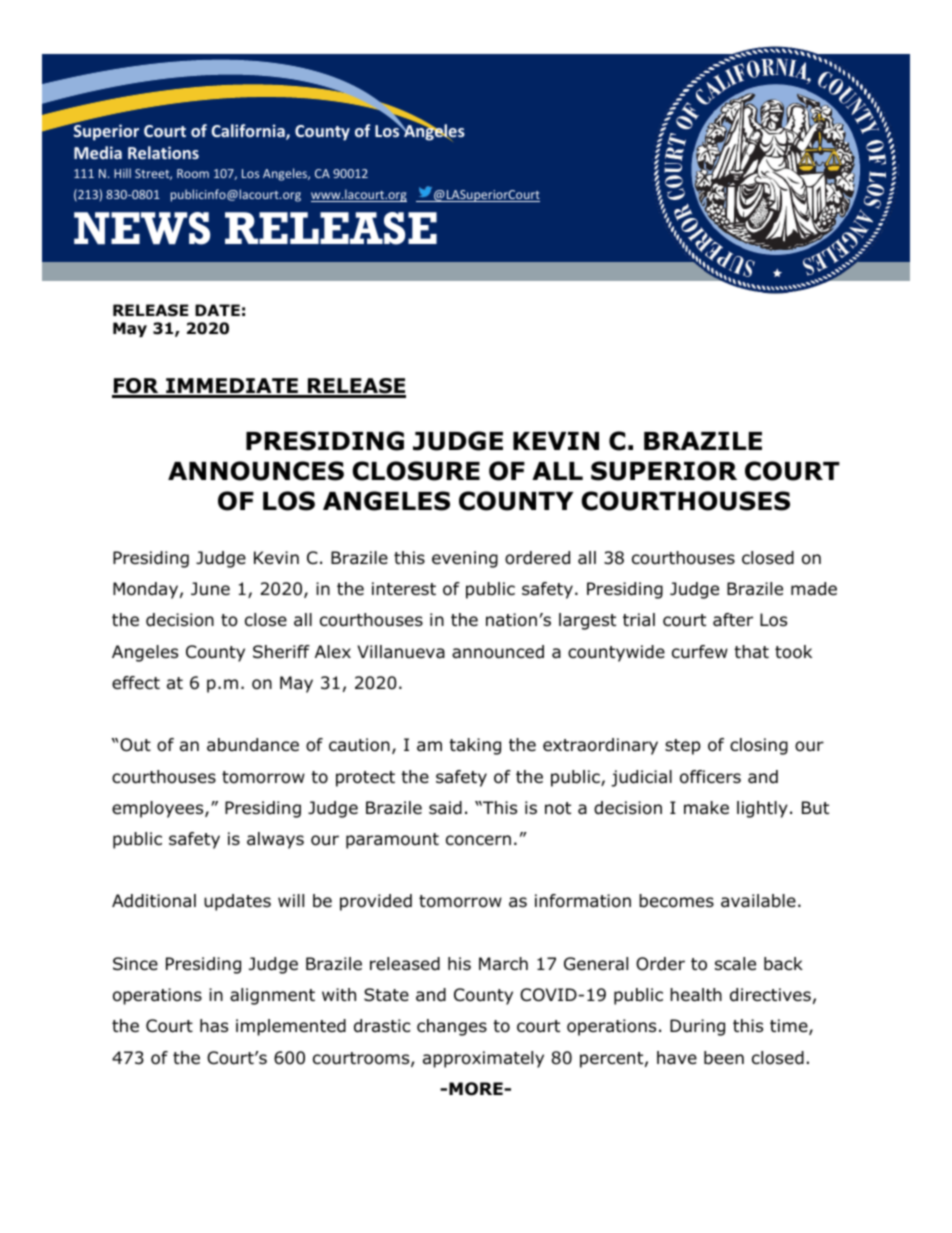 The width and height of the screenshot is (952, 1233). Describe the element at coordinates (452, 1027) in the screenshot. I see `changes` at that location.
